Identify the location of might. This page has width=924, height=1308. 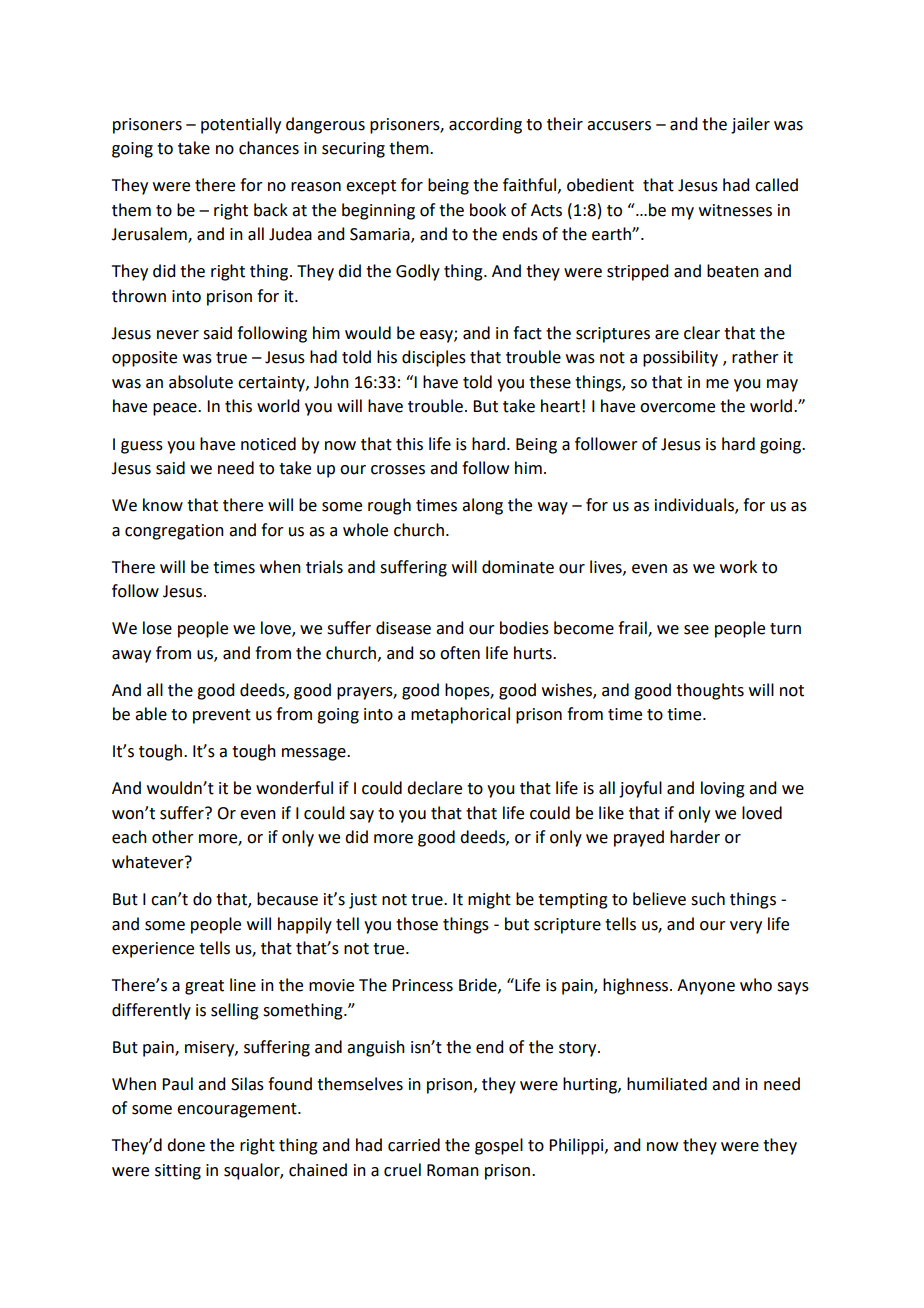
(489, 900).
